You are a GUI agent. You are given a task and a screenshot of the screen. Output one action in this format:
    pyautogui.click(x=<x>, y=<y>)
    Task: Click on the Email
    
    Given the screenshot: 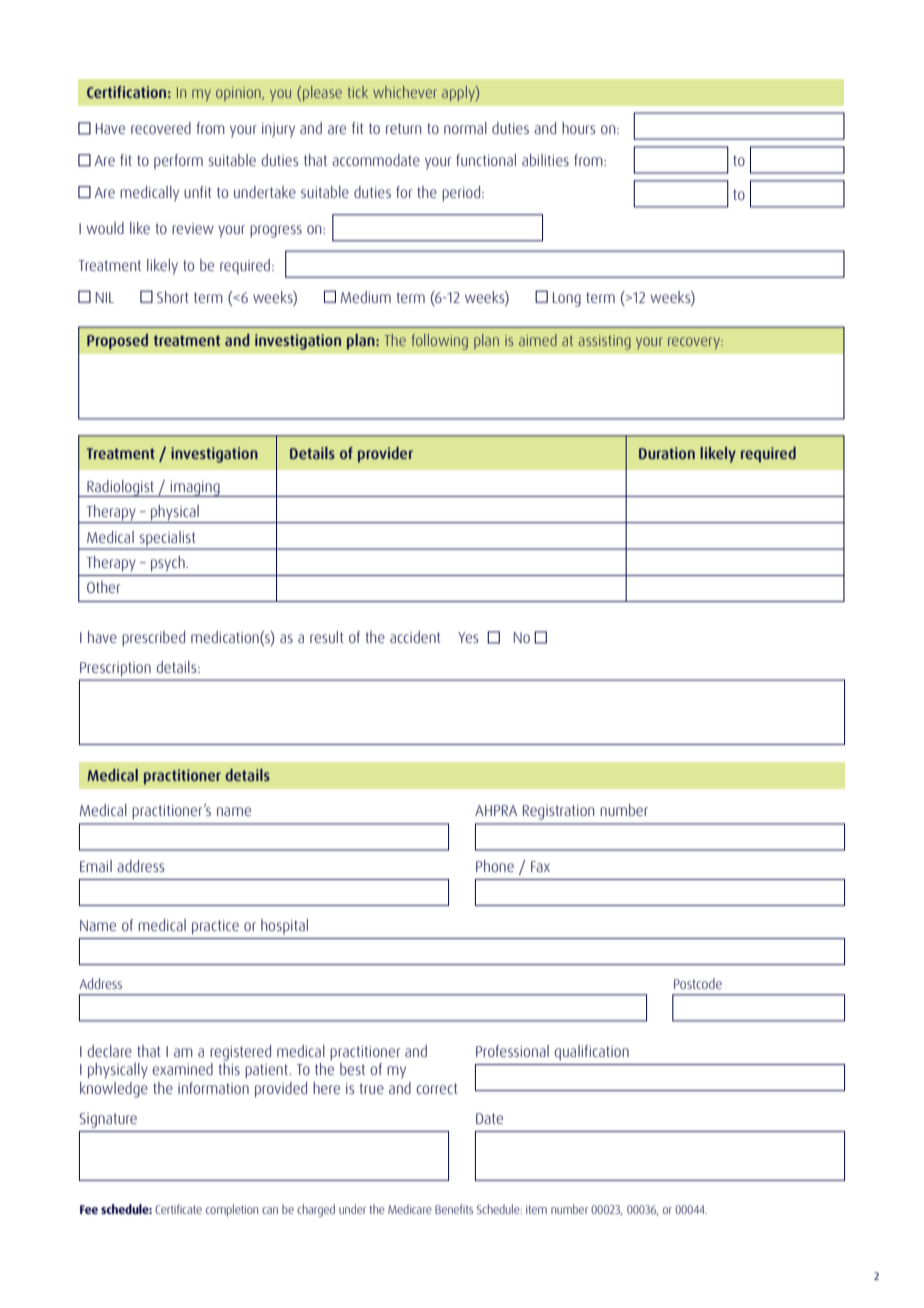 What is the action you would take?
    pyautogui.click(x=96, y=866)
